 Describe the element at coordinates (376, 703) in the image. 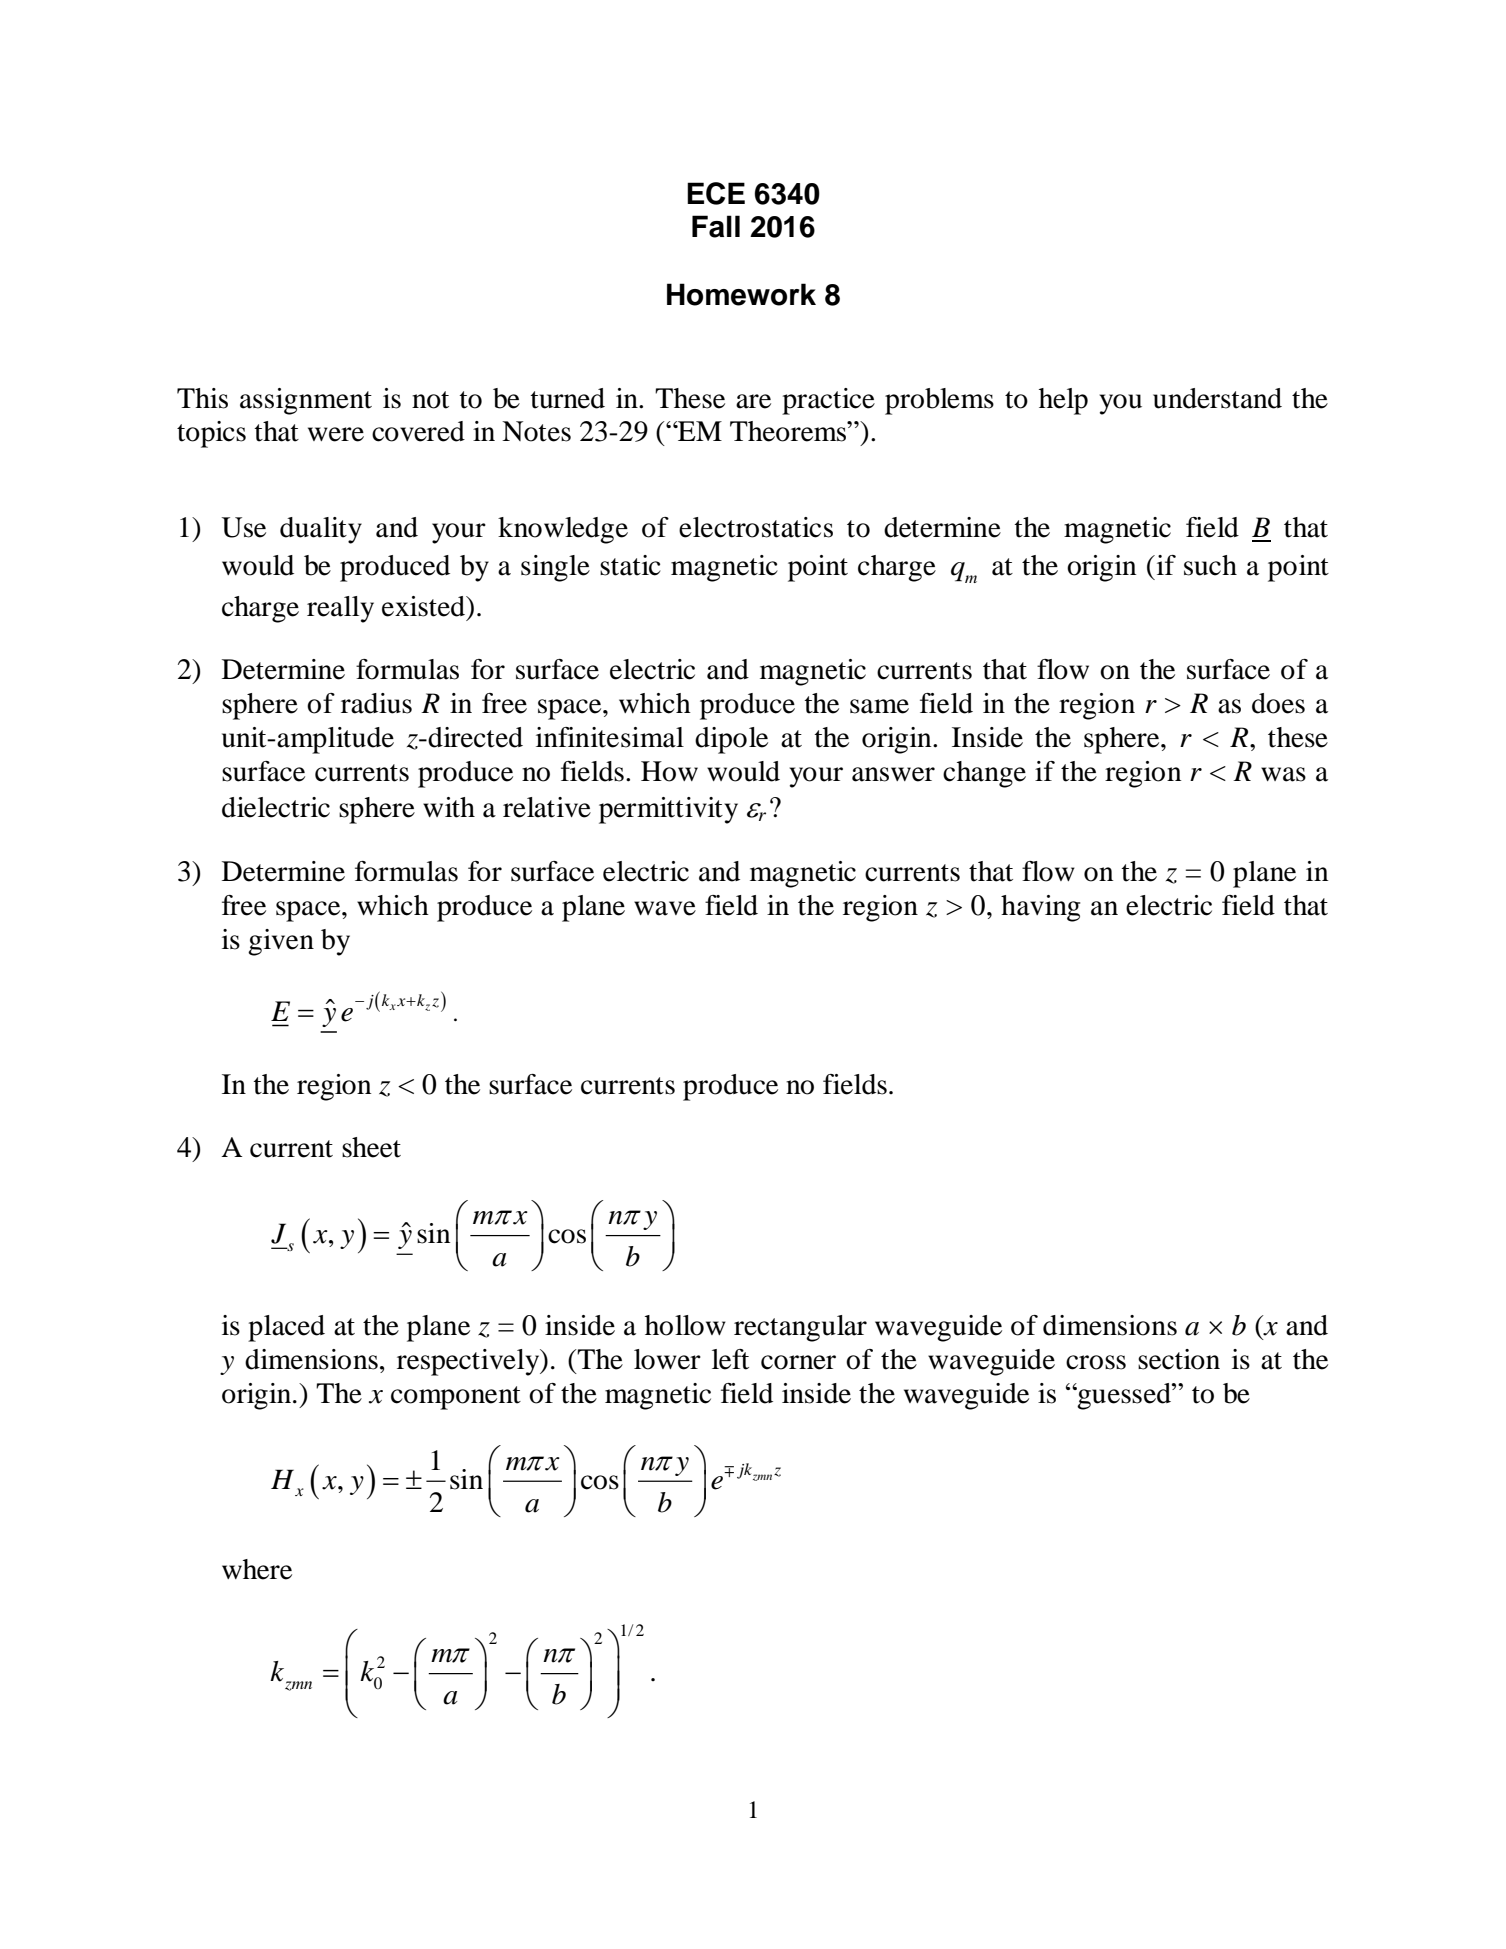

I see `radius` at that location.
